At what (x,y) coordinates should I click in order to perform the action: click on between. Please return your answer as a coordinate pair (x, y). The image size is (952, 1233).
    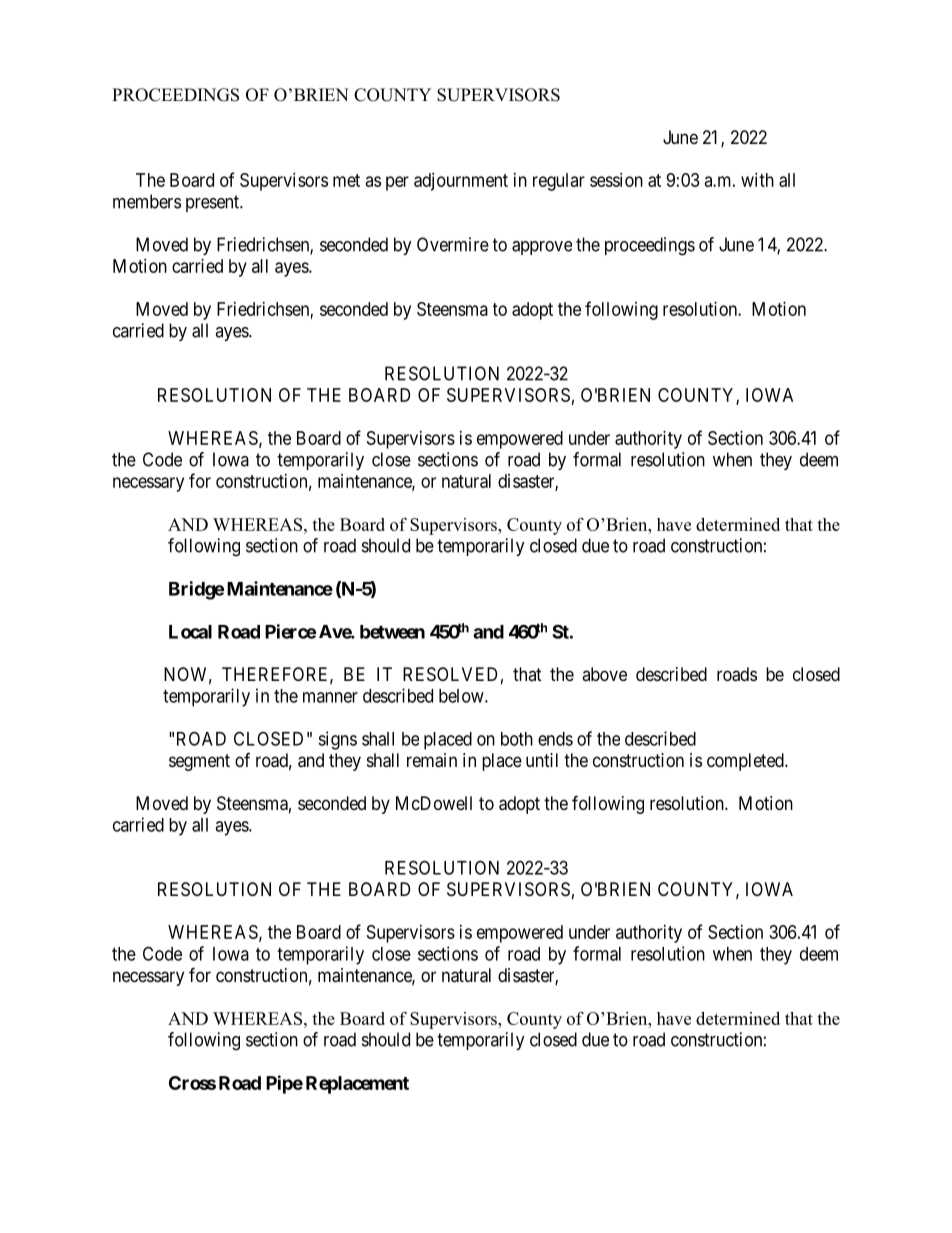
    Looking at the image, I should click on (392, 632).
